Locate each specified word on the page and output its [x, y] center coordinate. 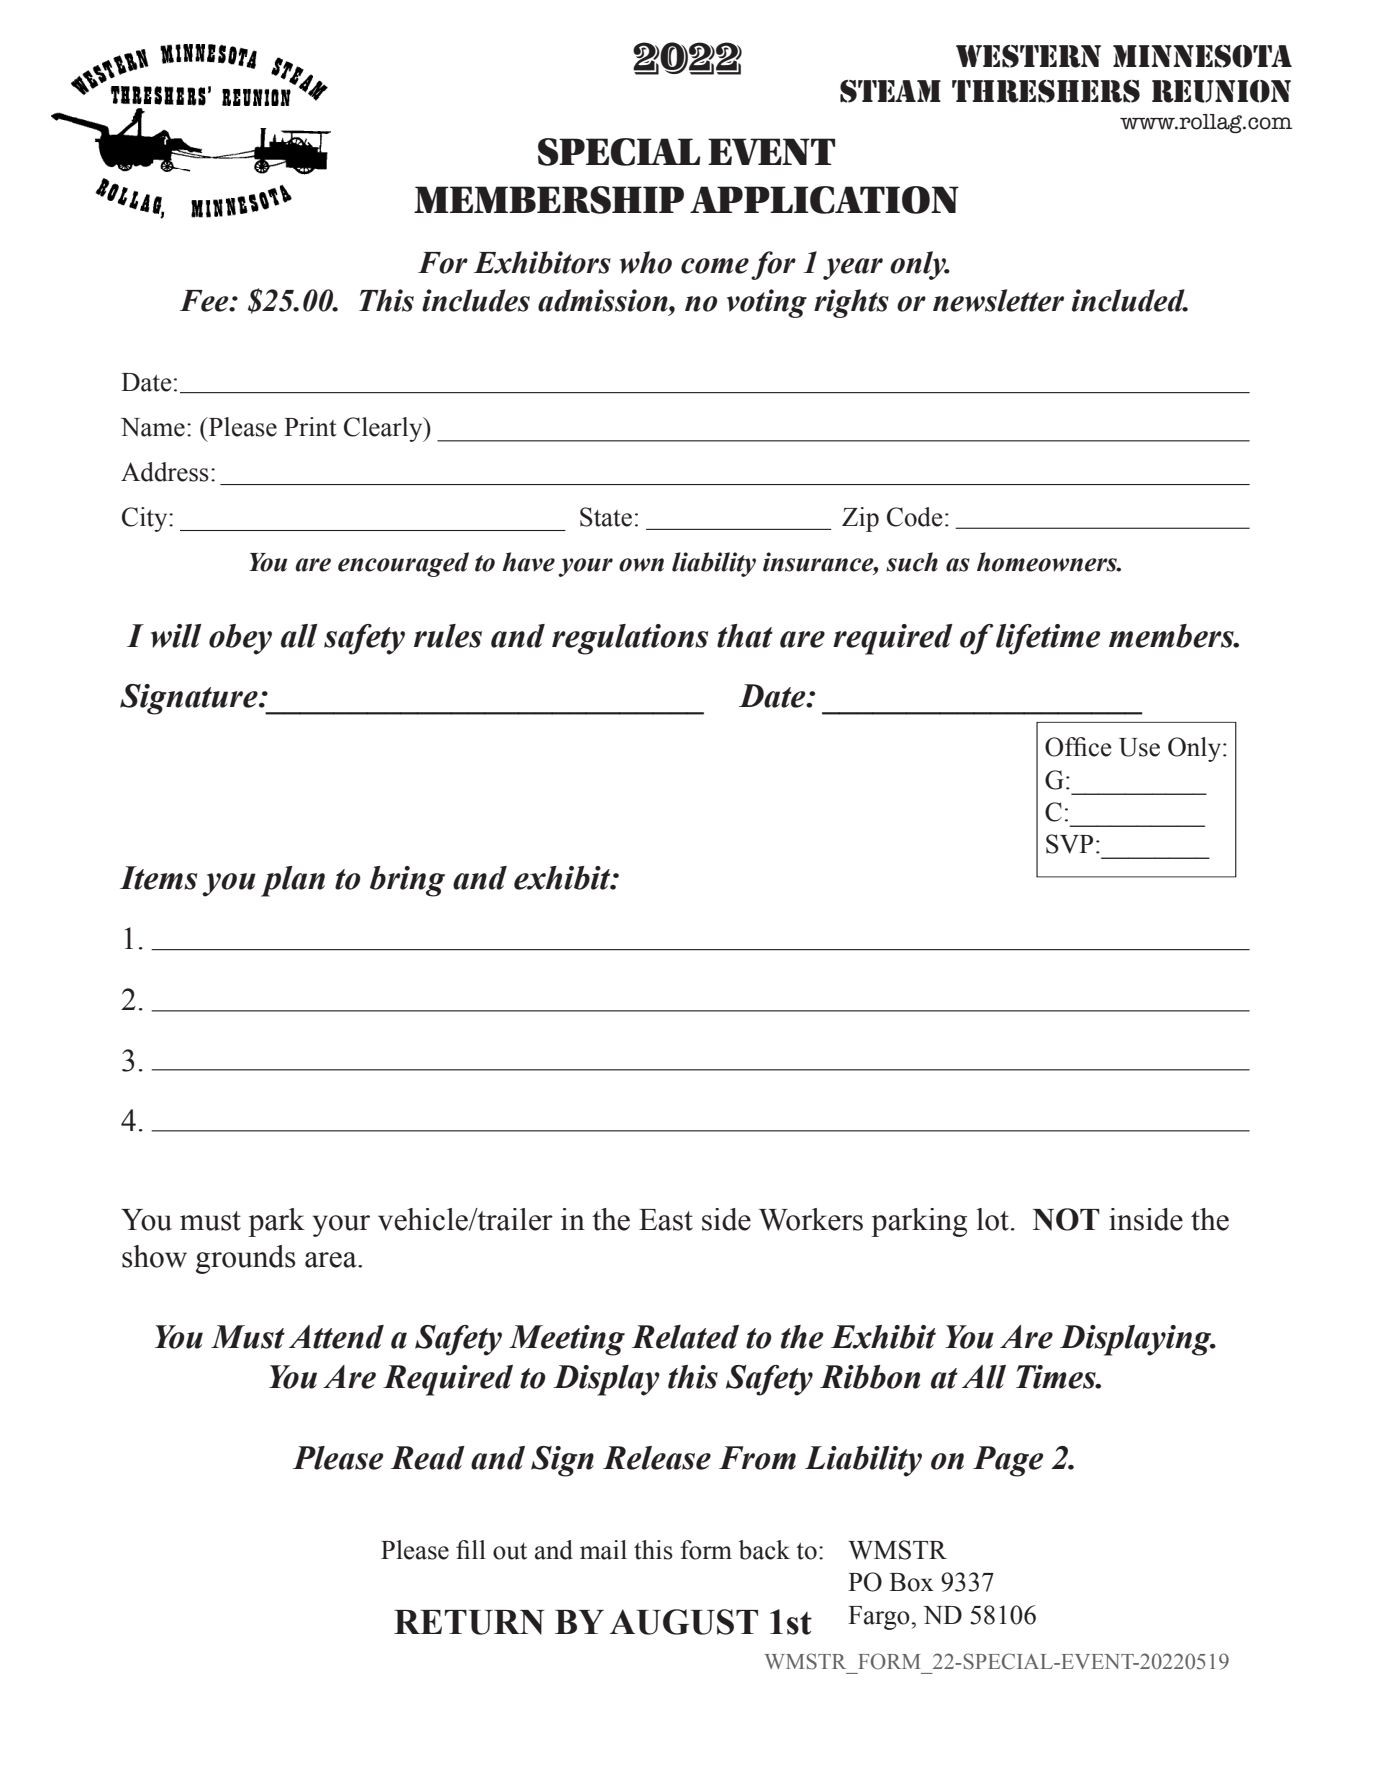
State [606, 517]
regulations [630, 639]
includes [476, 300]
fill [471, 1549]
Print [310, 427]
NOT [1066, 1219]
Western [1028, 56]
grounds [246, 1259]
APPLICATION [824, 200]
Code [915, 517]
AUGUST [684, 1622]
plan [293, 881]
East [666, 1220]
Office [1078, 747]
